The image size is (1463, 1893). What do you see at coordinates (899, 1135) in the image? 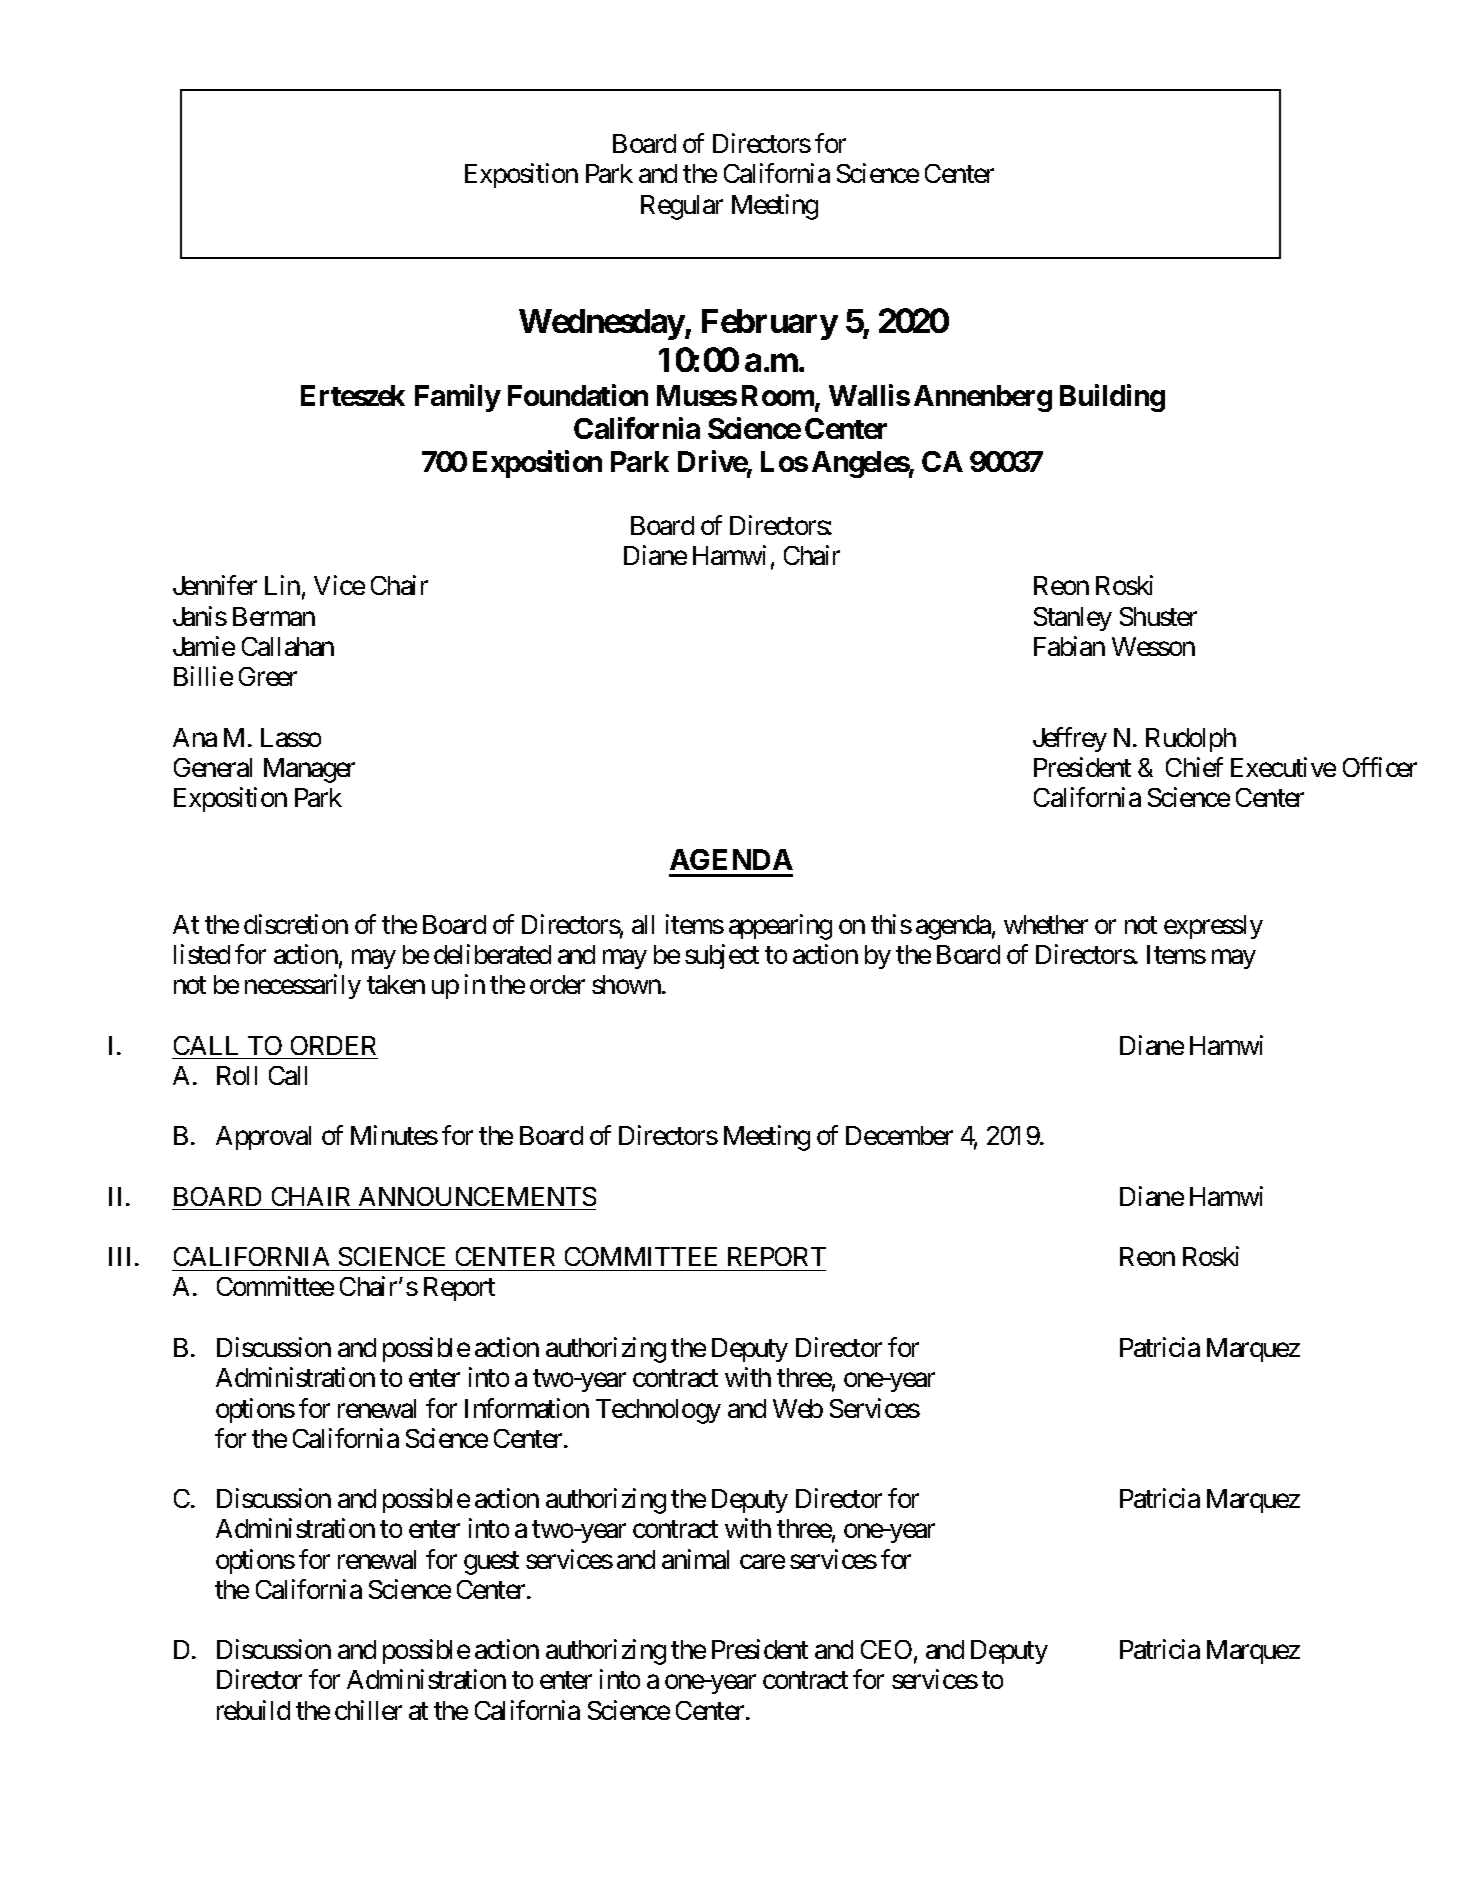
I see `December` at bounding box center [899, 1135].
